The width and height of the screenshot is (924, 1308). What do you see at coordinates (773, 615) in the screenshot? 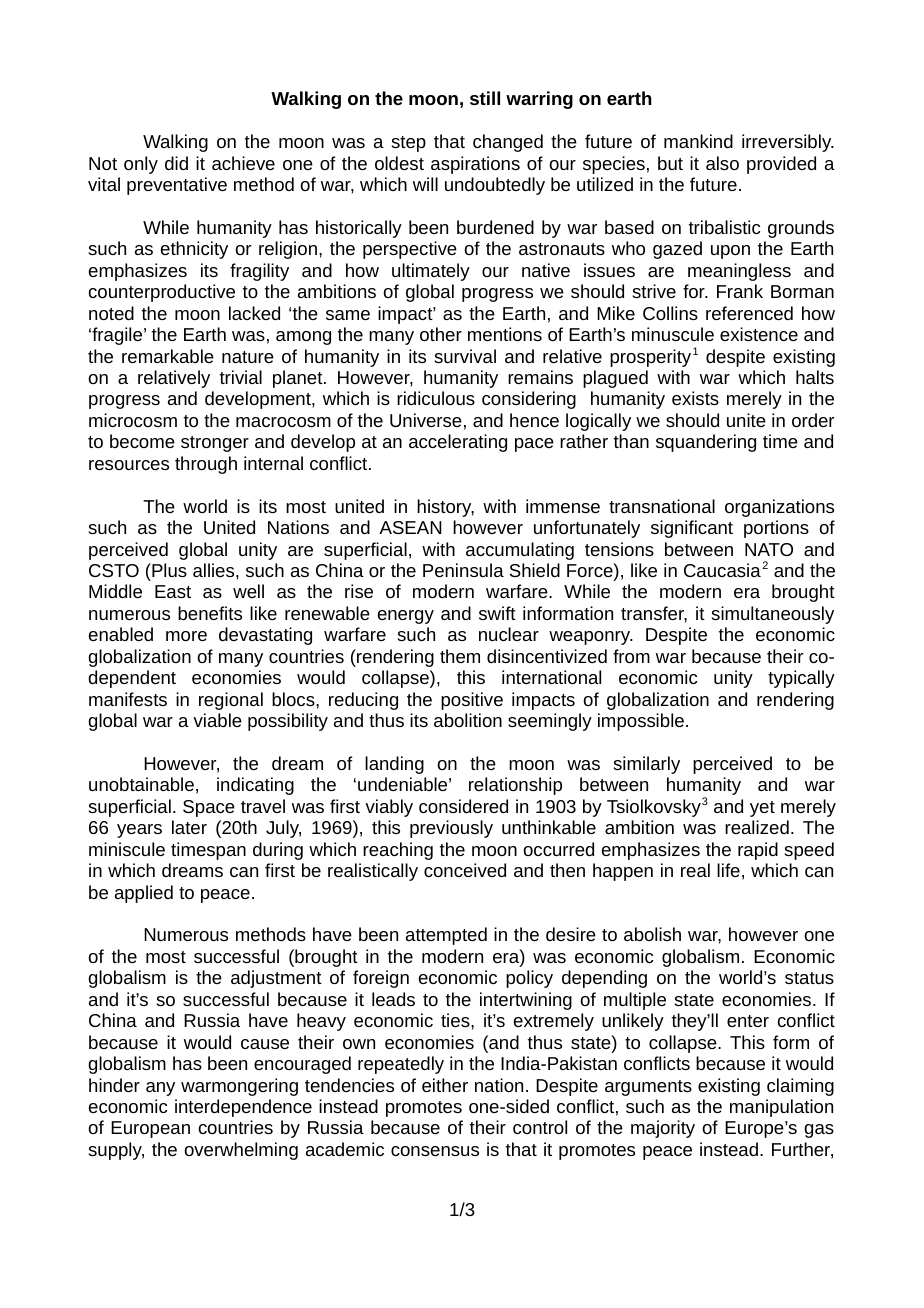
I see `simultaneously` at bounding box center [773, 615].
